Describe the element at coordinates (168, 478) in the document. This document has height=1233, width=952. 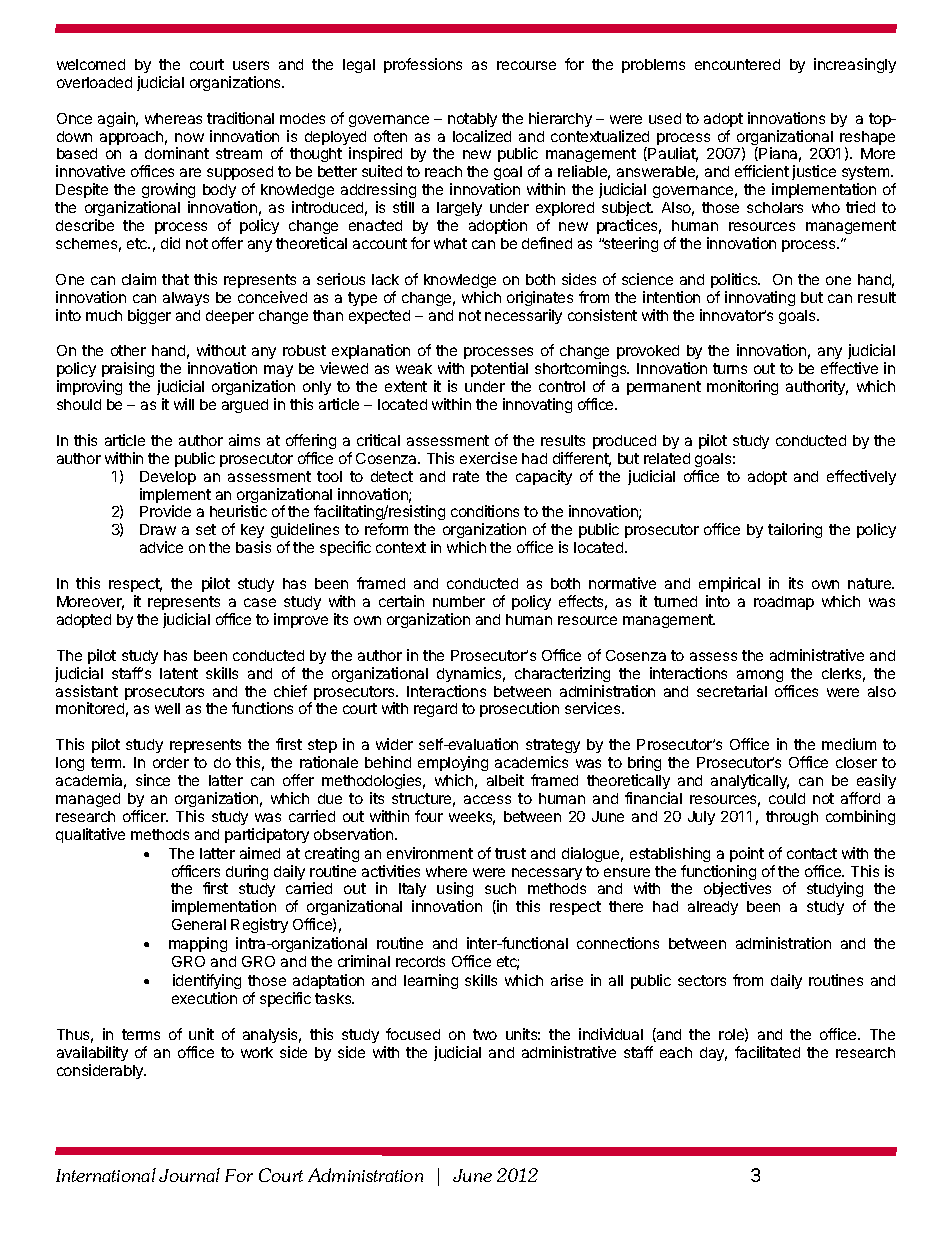
I see `Develop` at that location.
